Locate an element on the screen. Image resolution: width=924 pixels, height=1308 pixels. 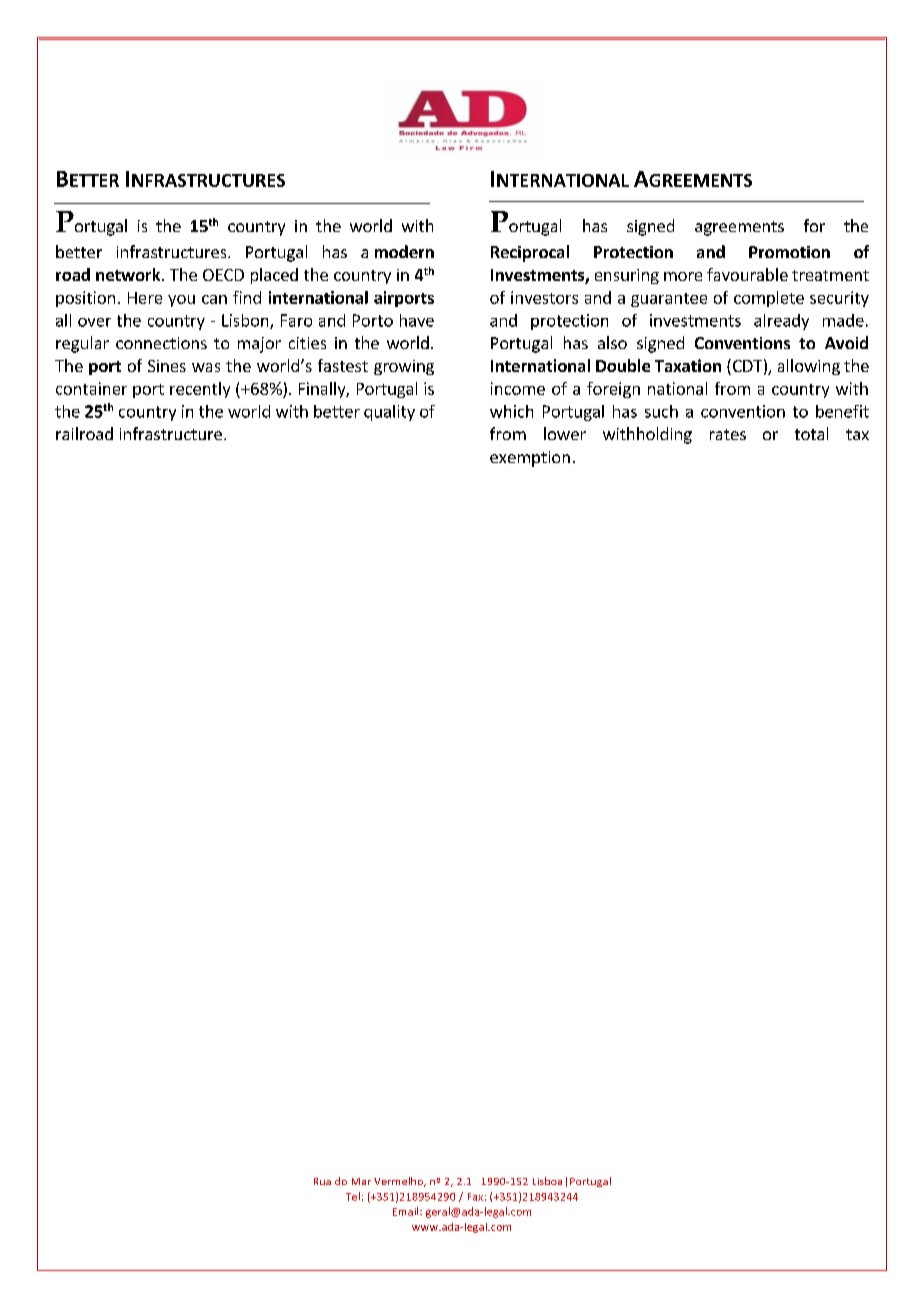
favourable is located at coordinates (747, 274).
